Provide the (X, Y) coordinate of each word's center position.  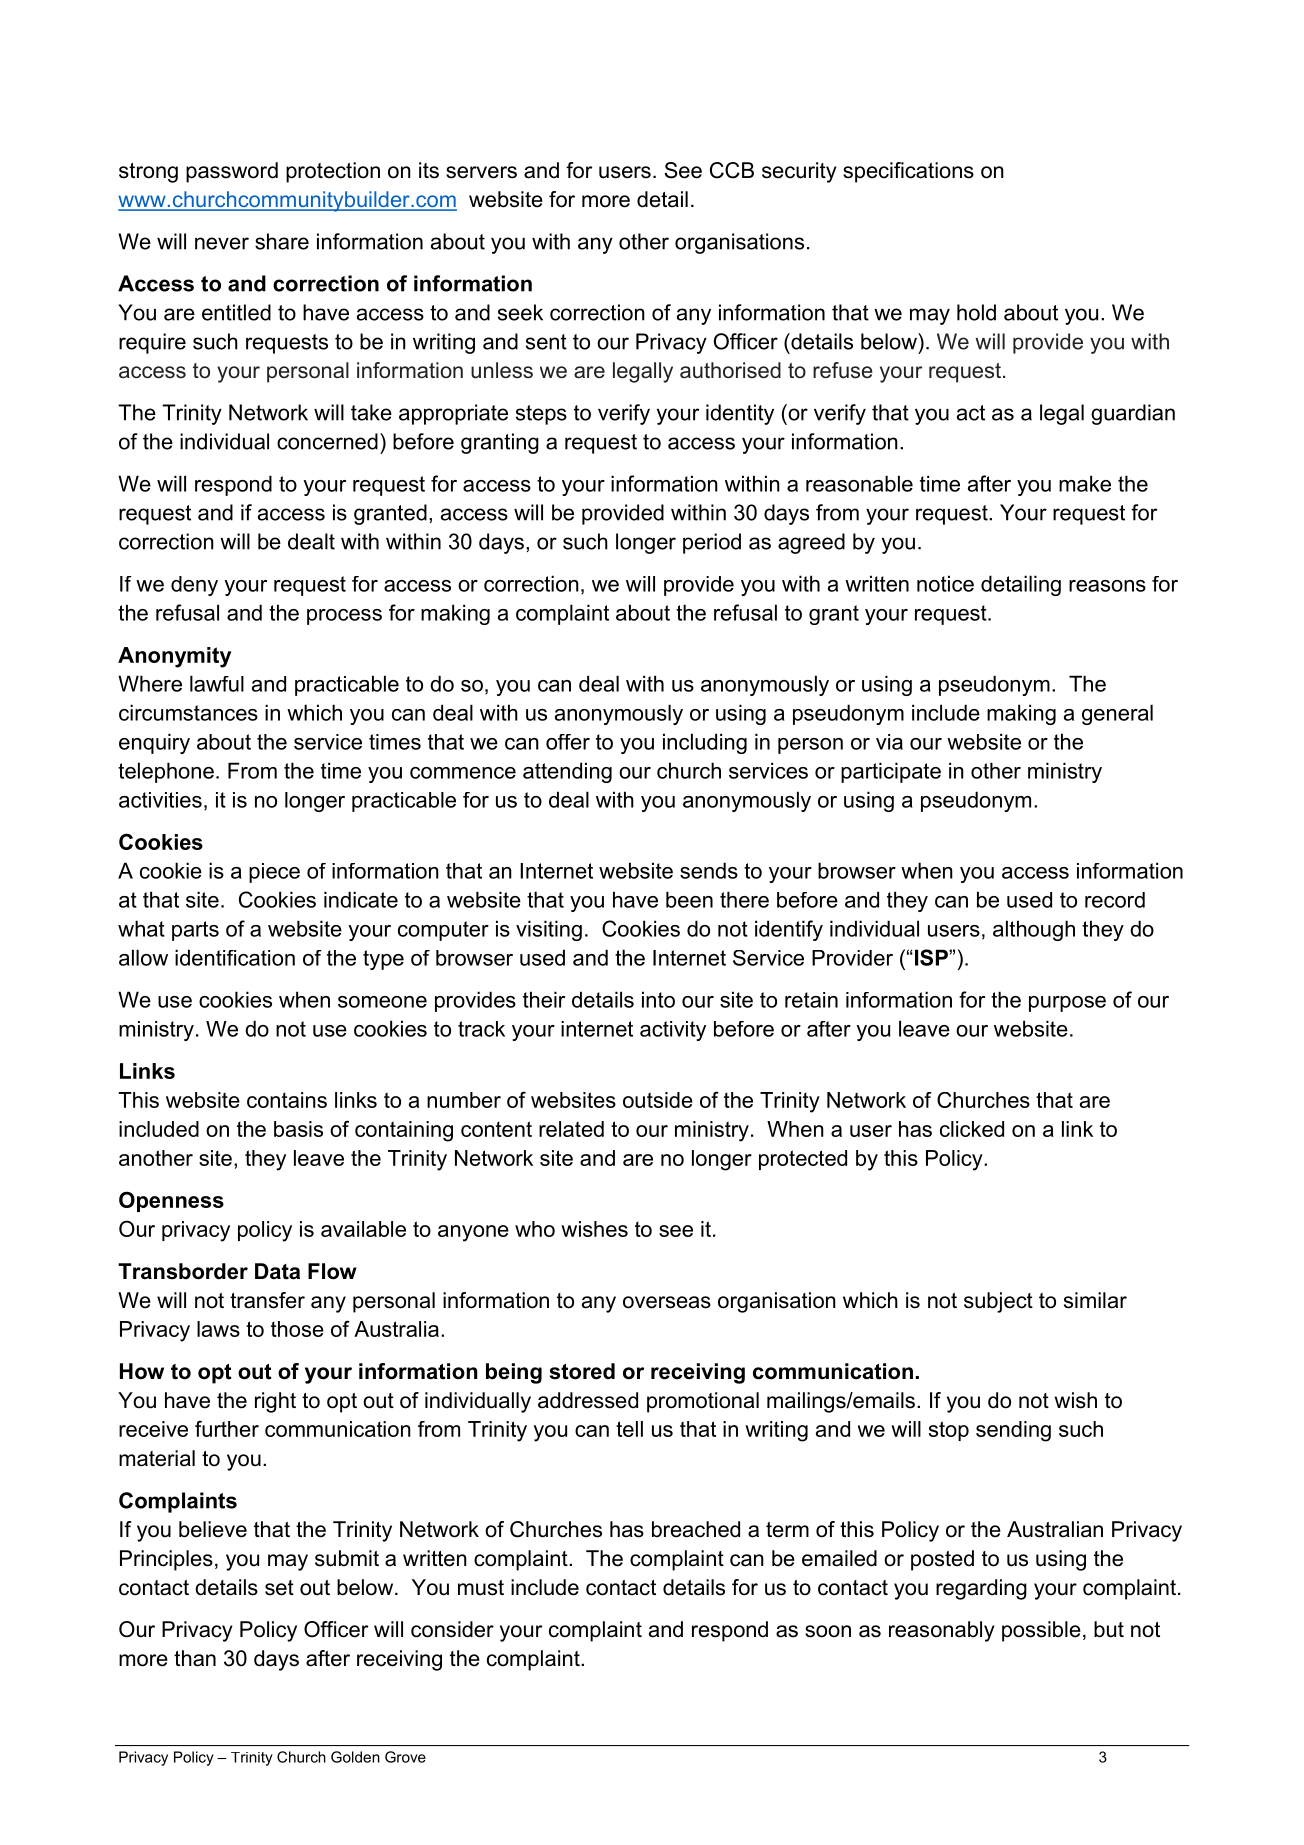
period (712, 543)
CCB (732, 170)
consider (452, 1629)
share (282, 241)
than (195, 1658)
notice (945, 583)
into (658, 999)
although (1034, 930)
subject (998, 1302)
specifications (908, 172)
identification (235, 957)
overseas (667, 1302)
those (297, 1329)
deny (194, 586)
